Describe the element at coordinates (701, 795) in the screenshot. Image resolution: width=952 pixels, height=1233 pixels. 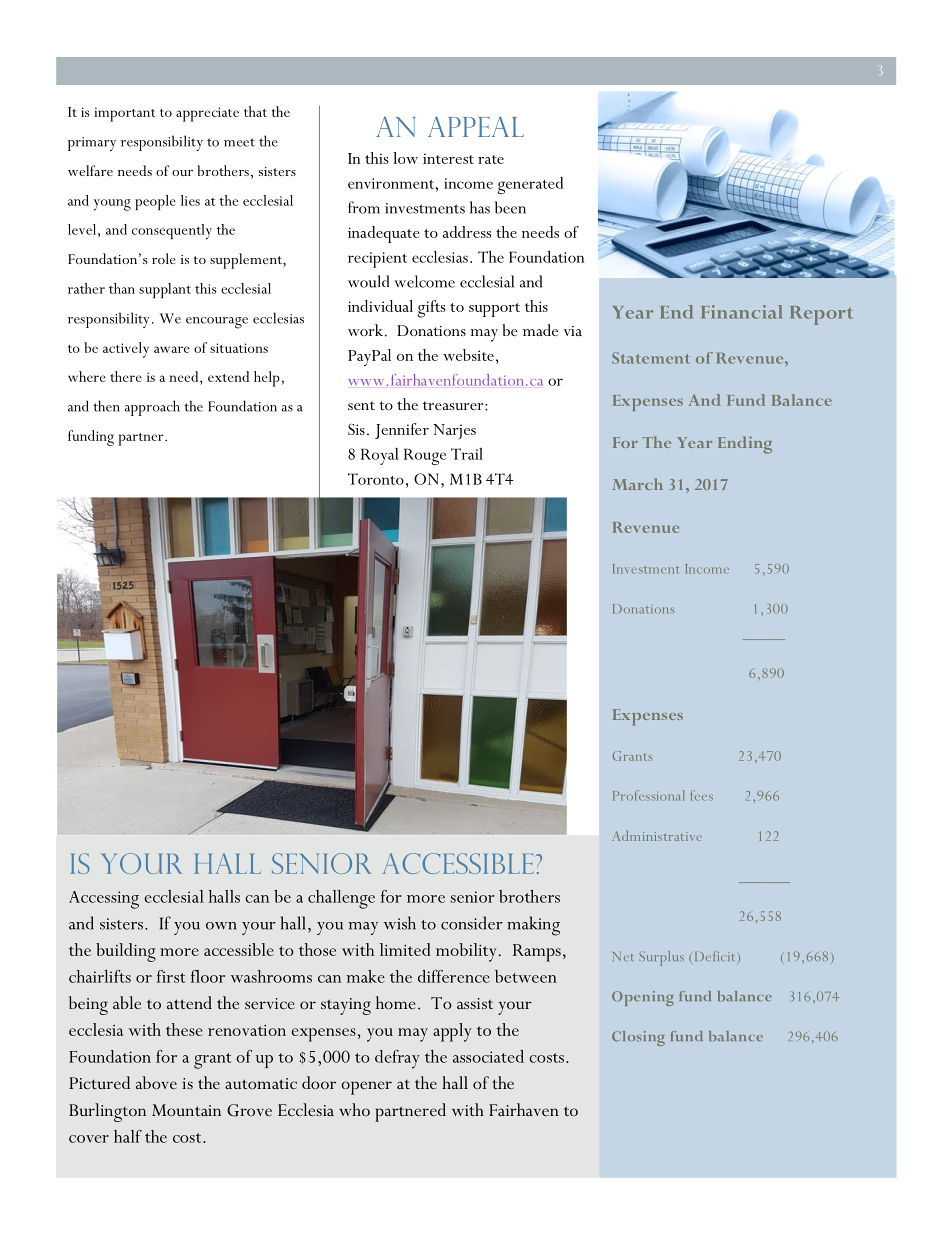
I see `fees` at that location.
